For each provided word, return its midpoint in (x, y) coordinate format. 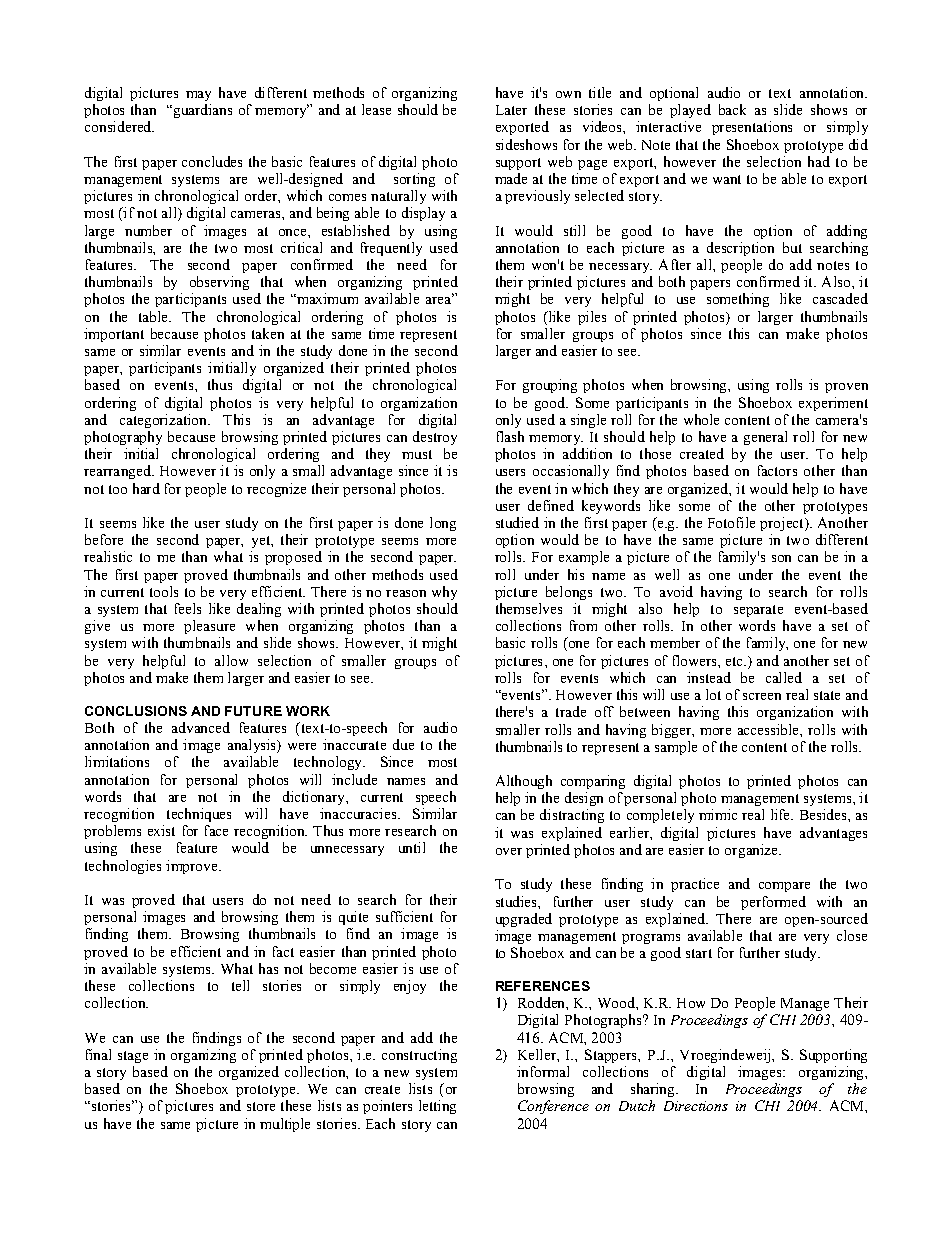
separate (758, 611)
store (261, 1106)
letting (437, 1107)
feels (188, 608)
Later (511, 110)
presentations (752, 128)
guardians (201, 111)
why (444, 593)
